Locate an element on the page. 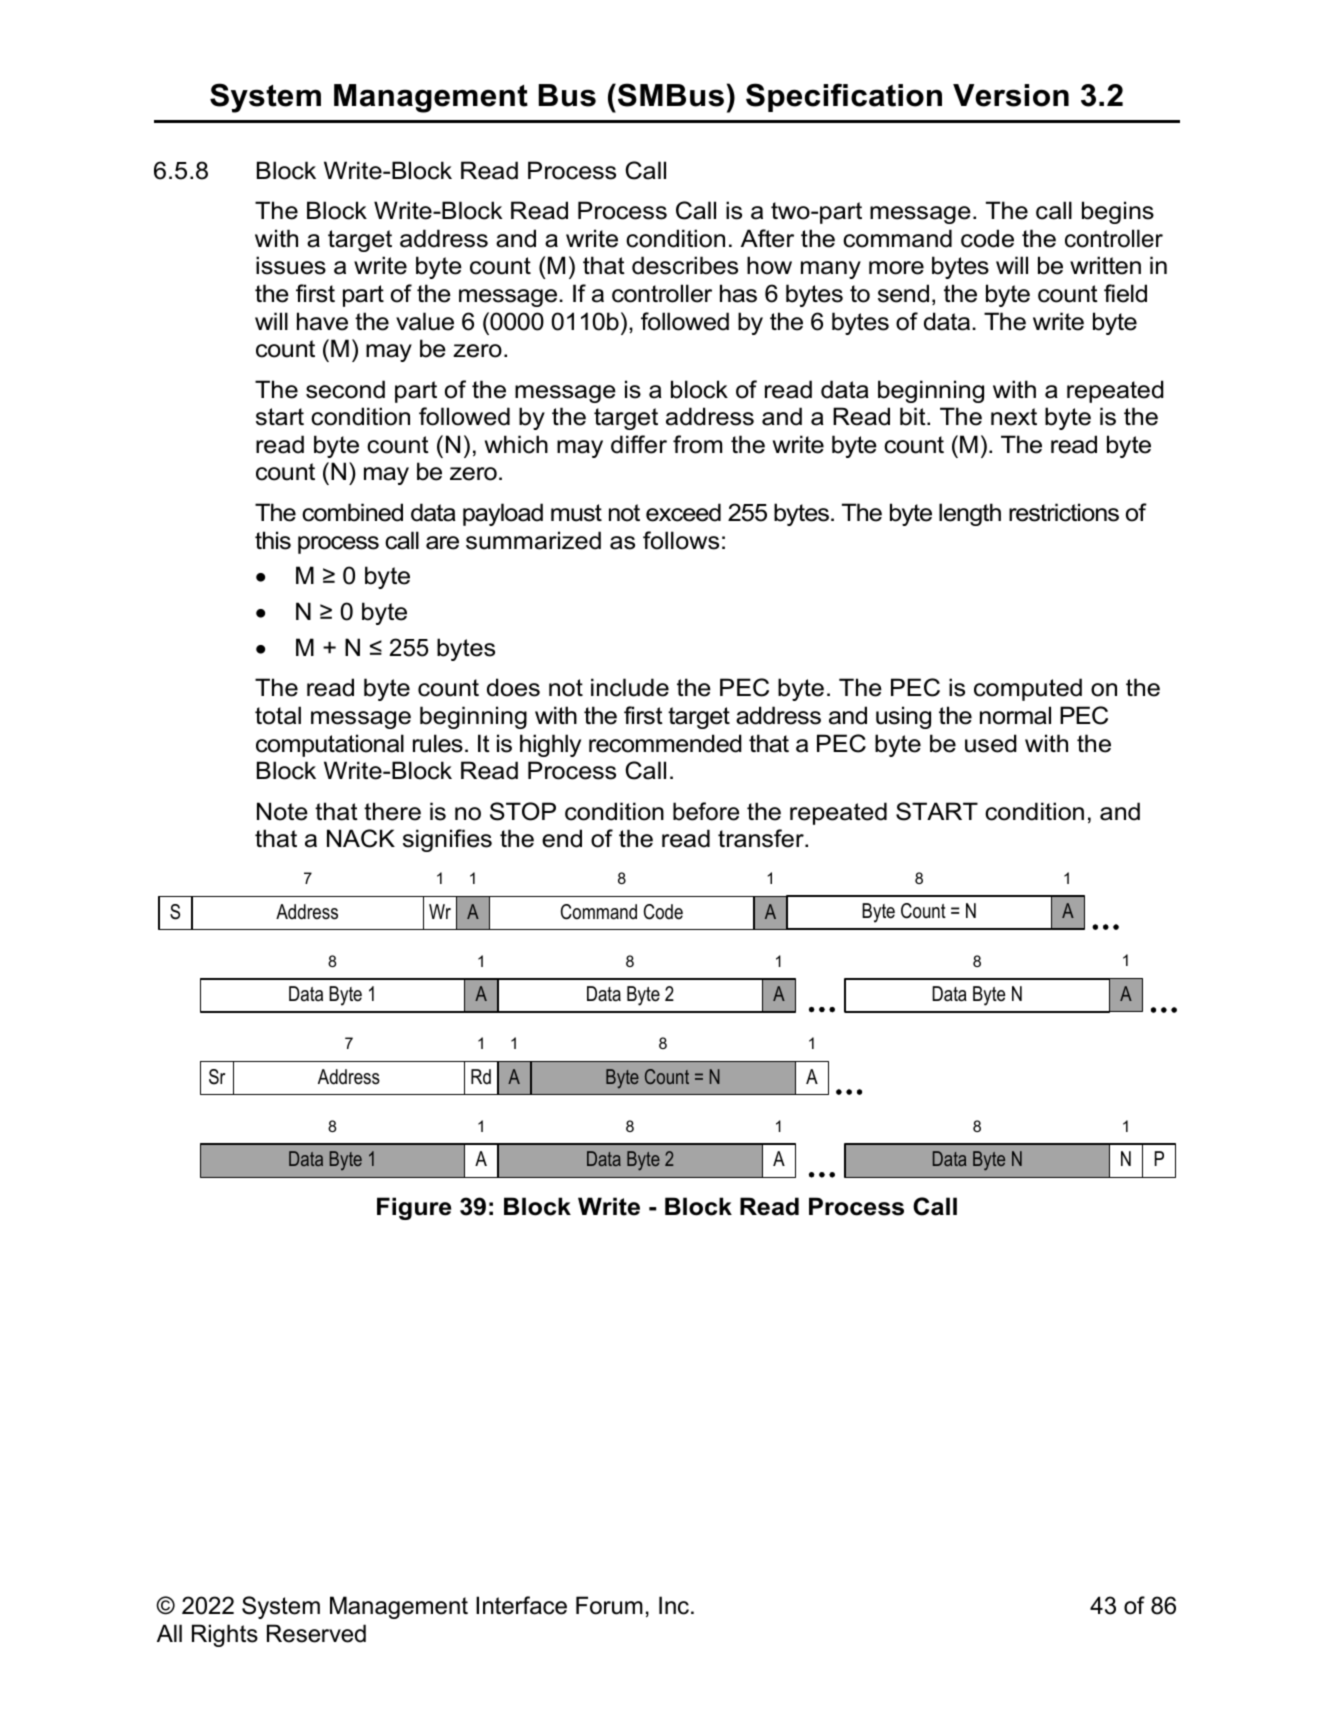  before is located at coordinates (706, 811).
